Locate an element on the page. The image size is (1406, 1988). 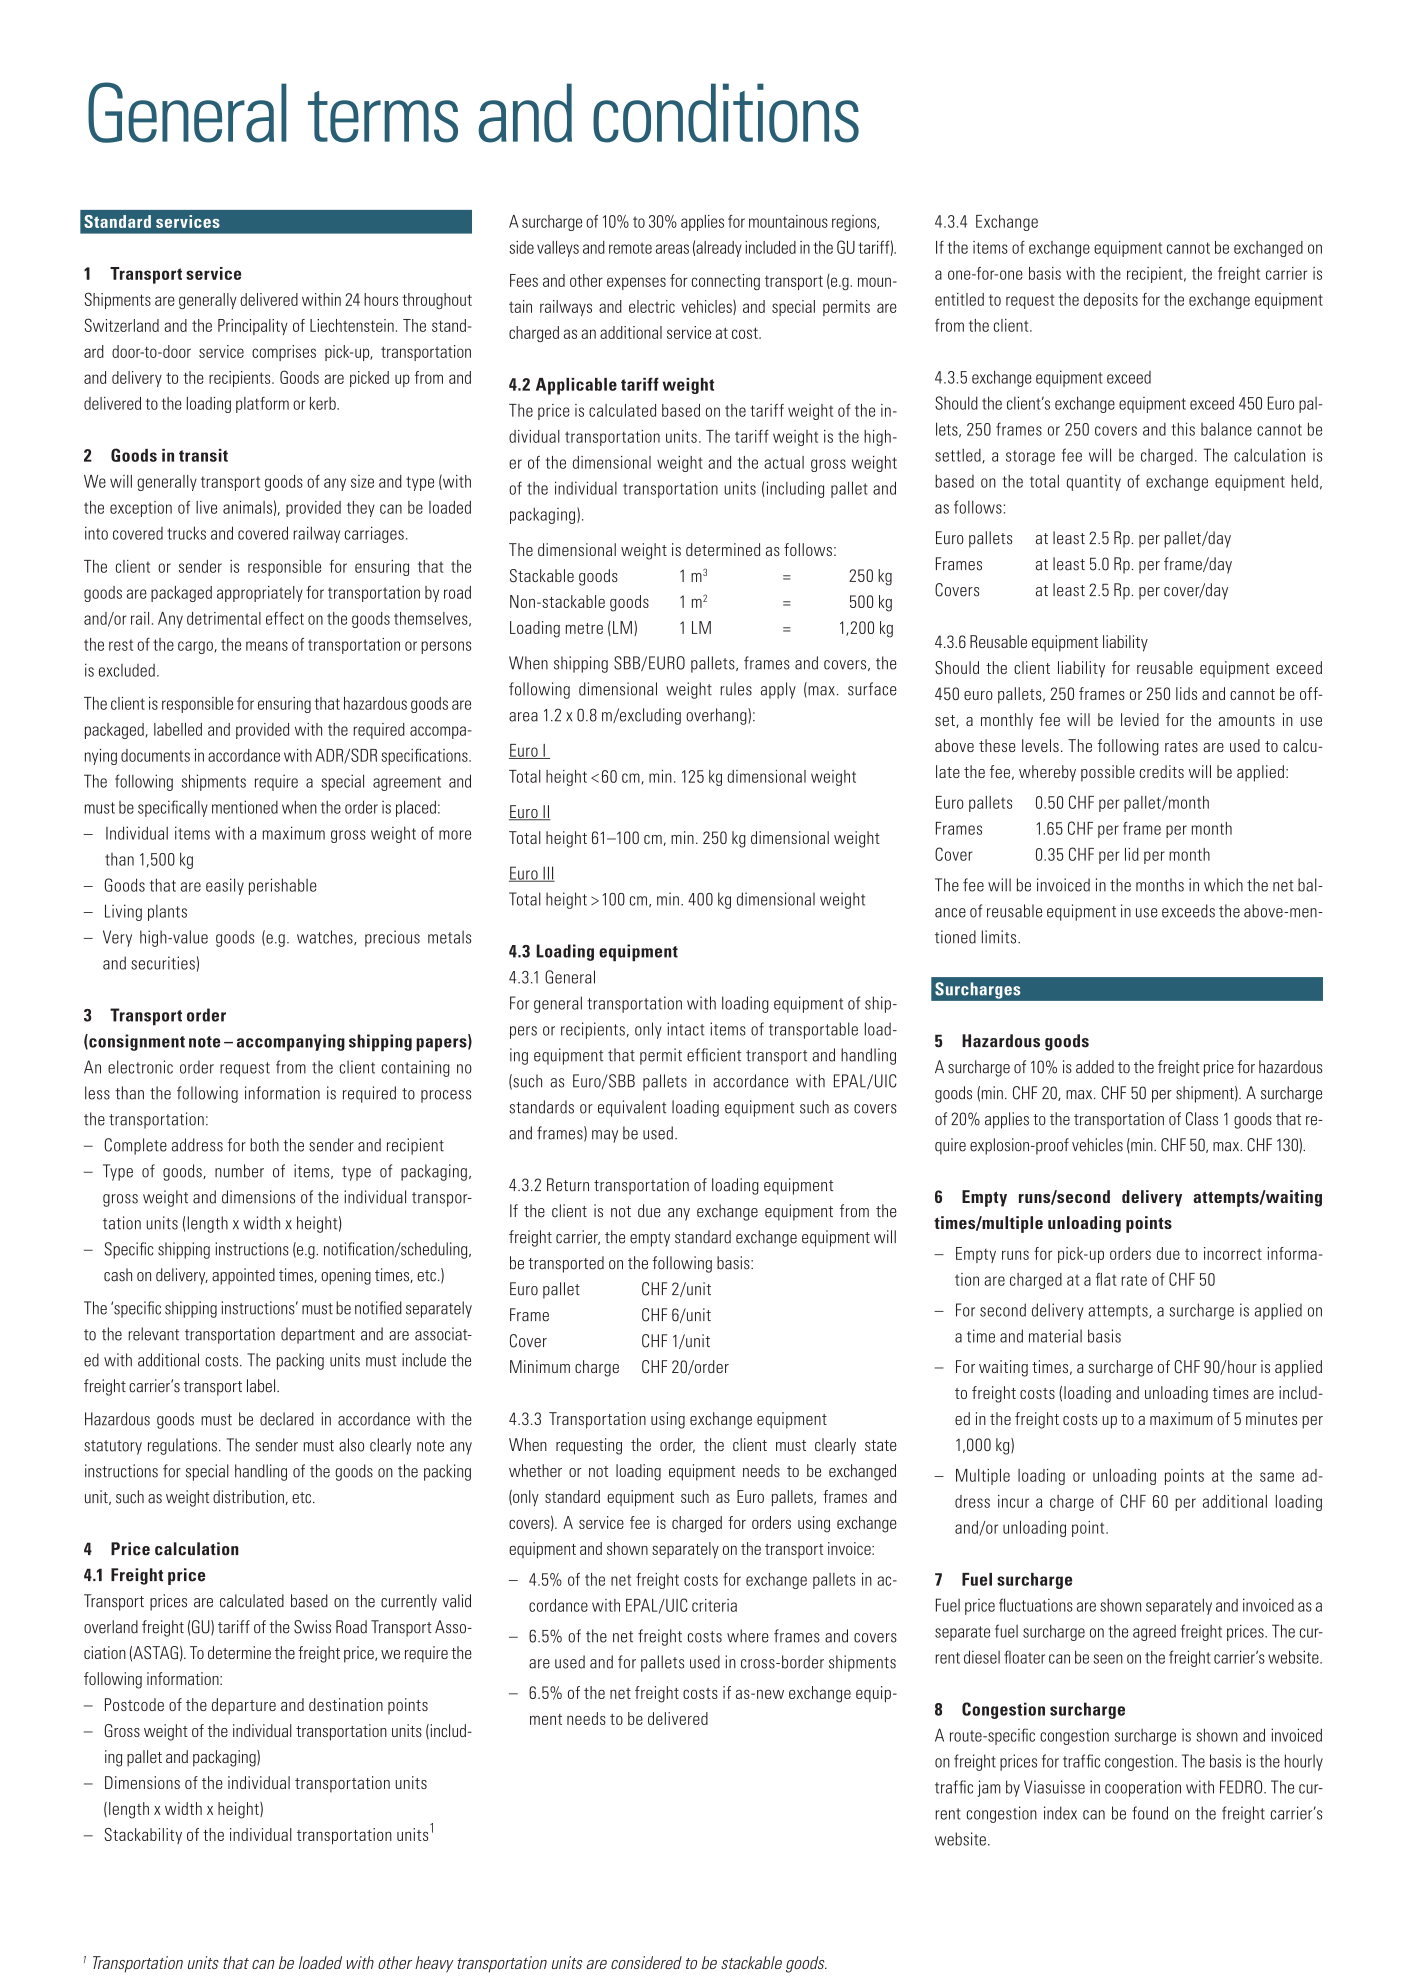
terms is located at coordinates (383, 117).
